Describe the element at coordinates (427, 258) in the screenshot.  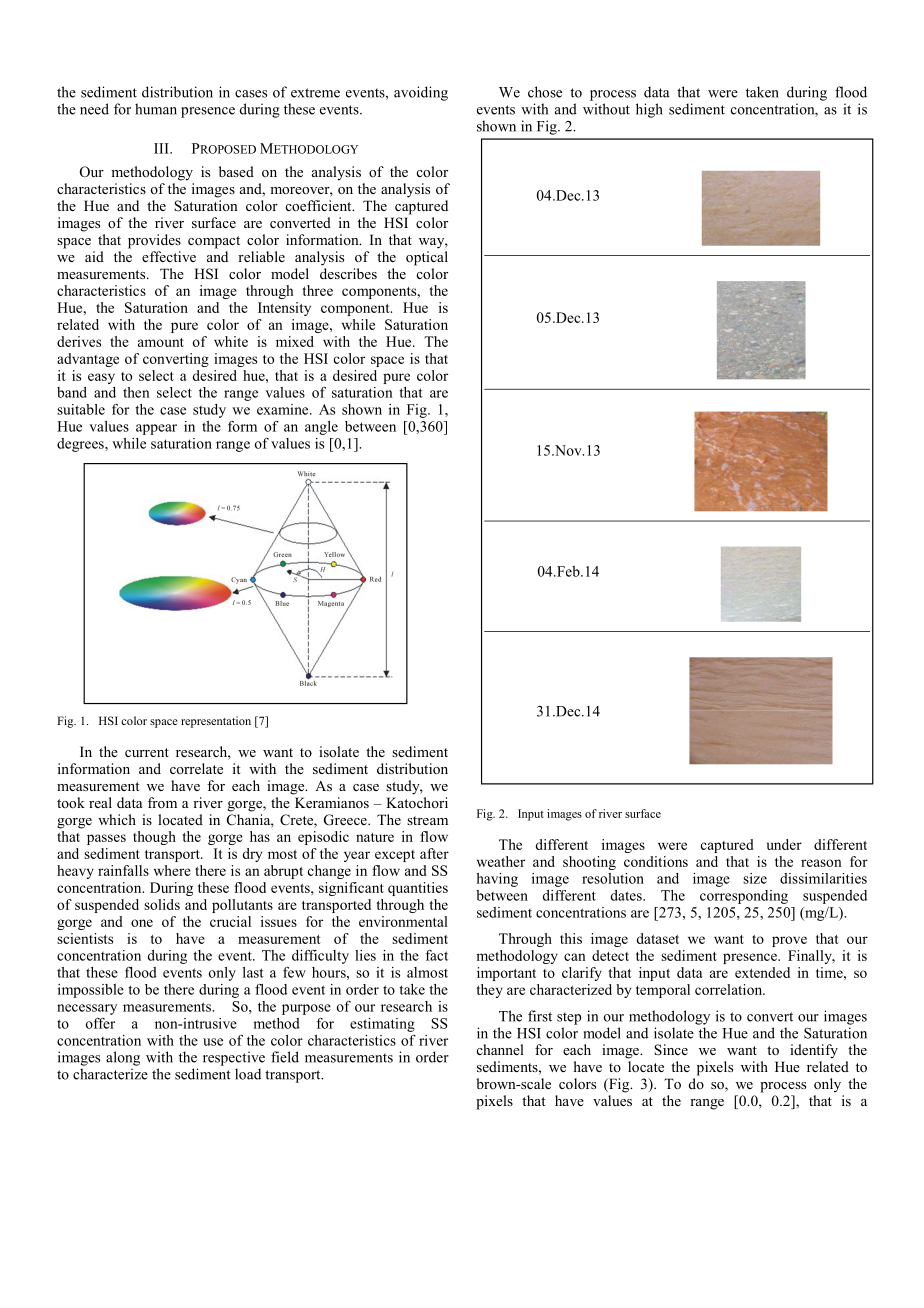
I see `optical` at that location.
